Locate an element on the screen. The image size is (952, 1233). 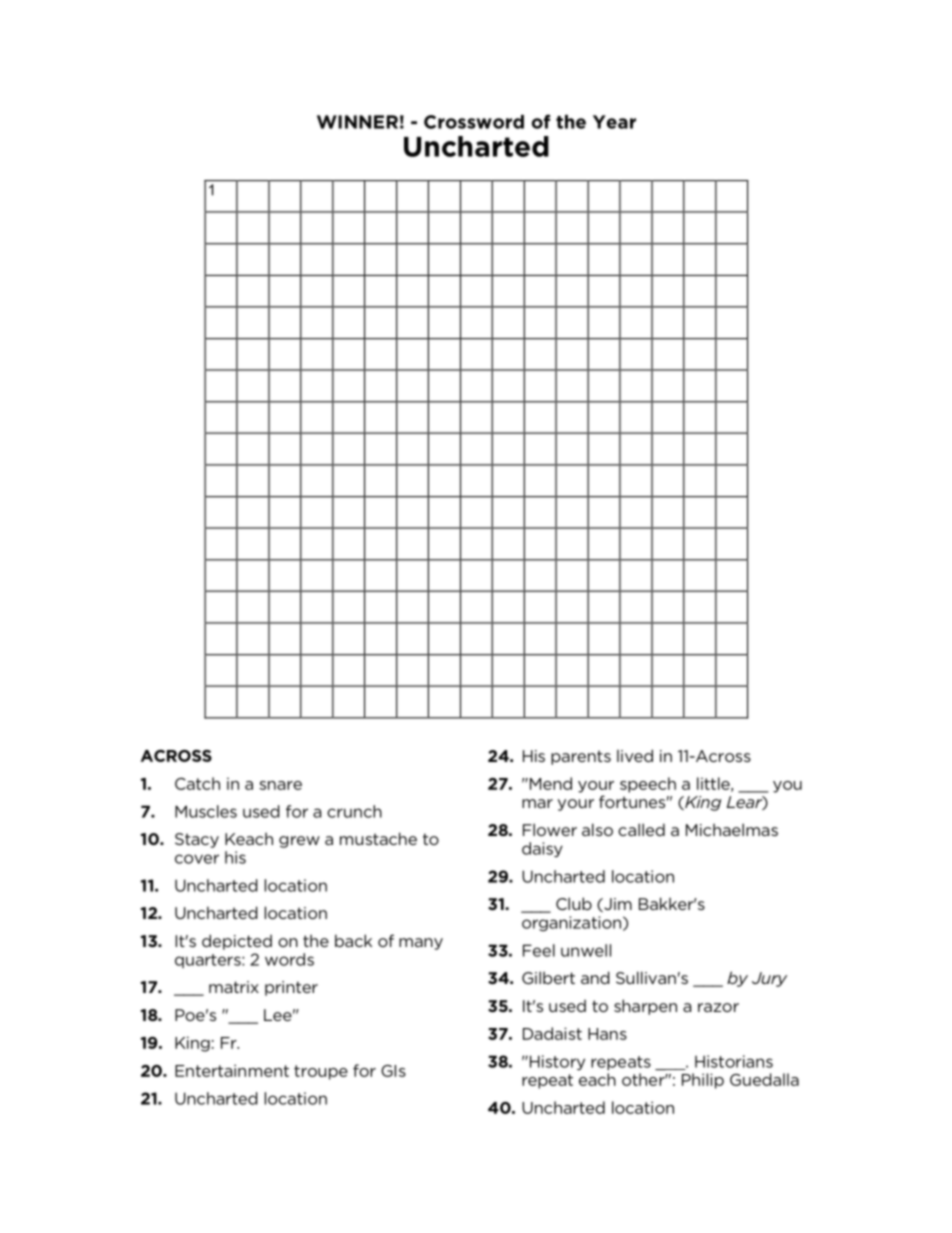
Entertainment is located at coordinates (232, 1070).
